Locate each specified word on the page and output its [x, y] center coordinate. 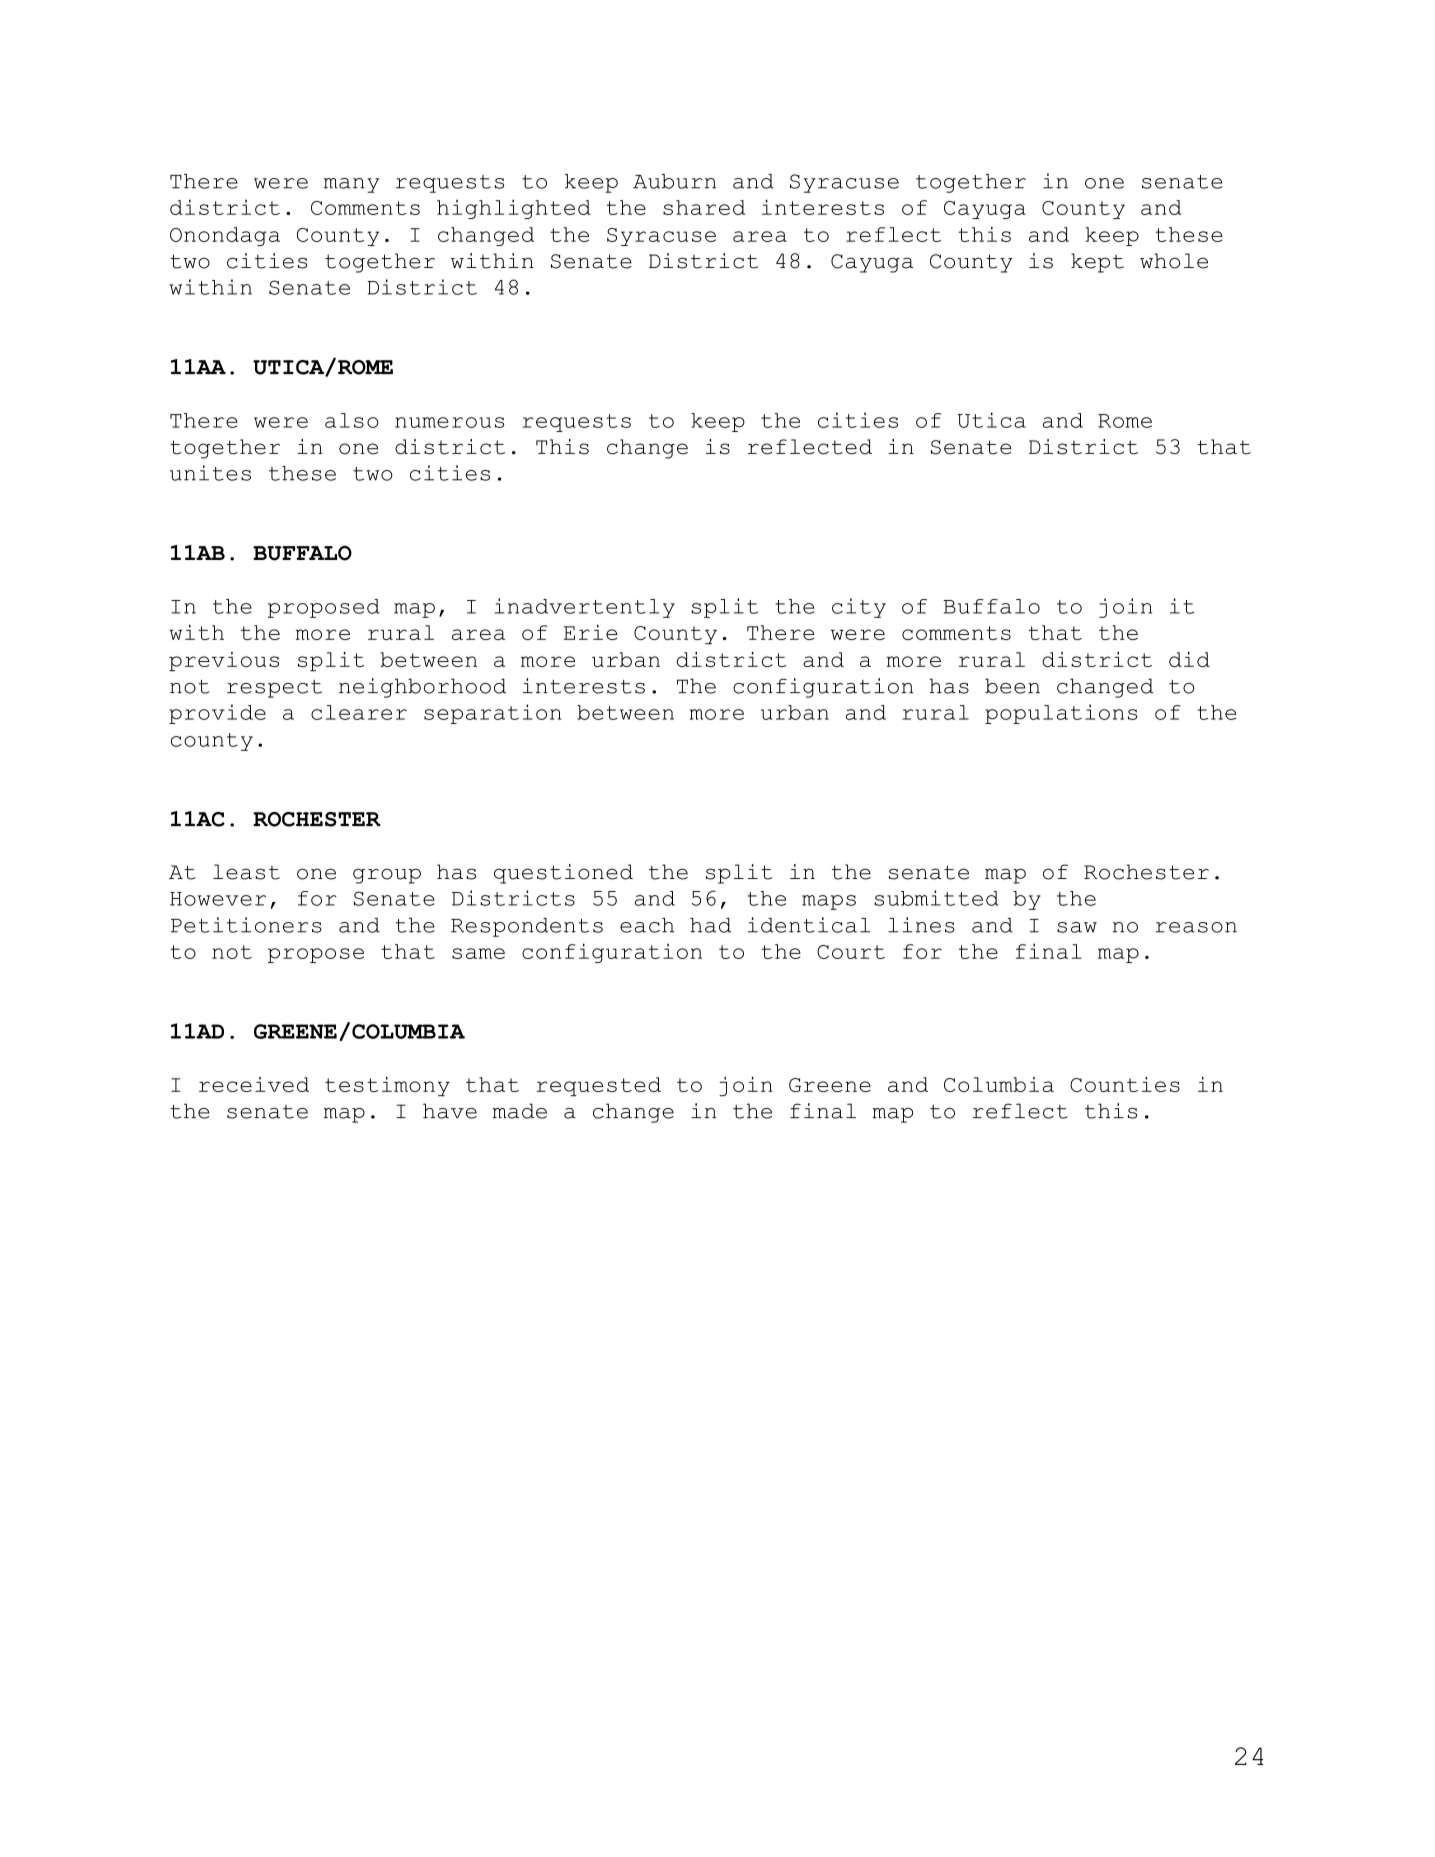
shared [704, 207]
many [351, 185]
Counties [1125, 1084]
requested [598, 1086]
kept [1097, 263]
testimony [387, 1086]
